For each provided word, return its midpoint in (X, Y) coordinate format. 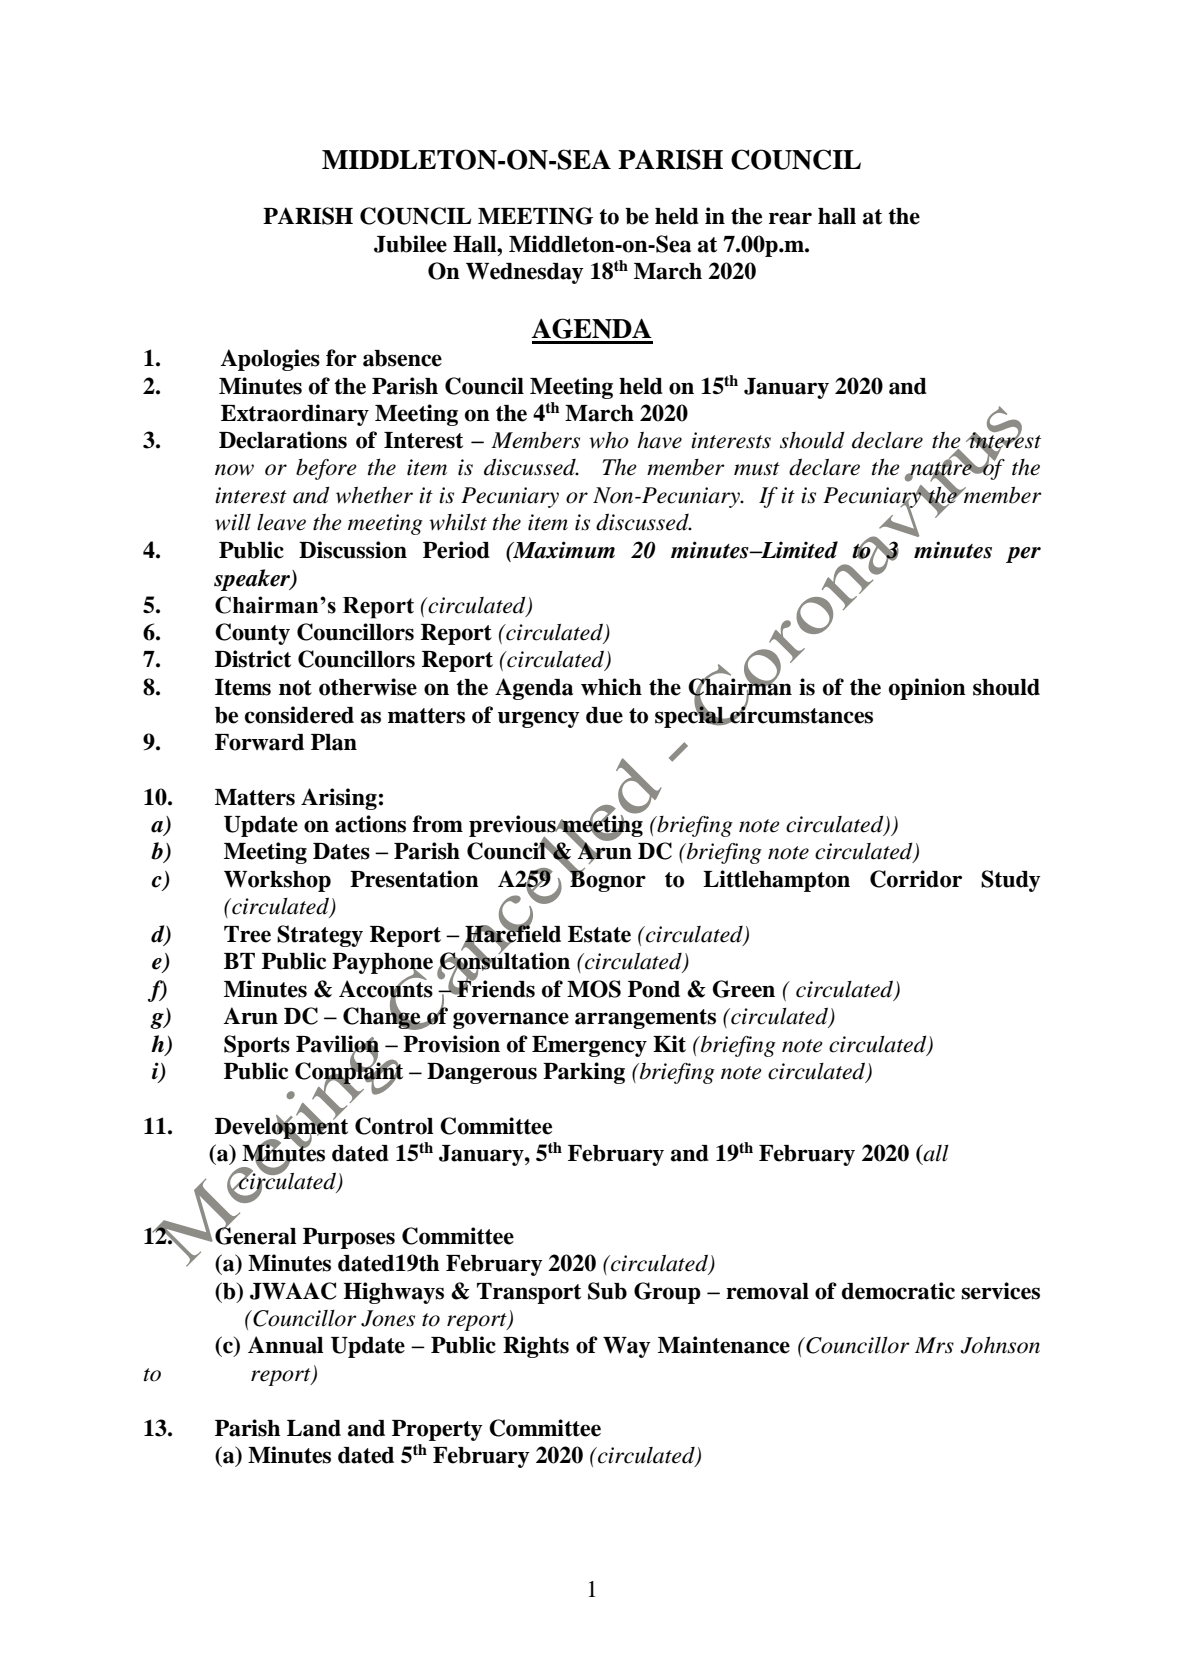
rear (790, 218)
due (604, 715)
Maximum (563, 550)
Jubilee (410, 244)
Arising (339, 799)
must (757, 469)
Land (314, 1428)
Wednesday (525, 273)
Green (743, 989)
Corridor (916, 879)
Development (281, 1129)
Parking (584, 1073)
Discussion (353, 550)
